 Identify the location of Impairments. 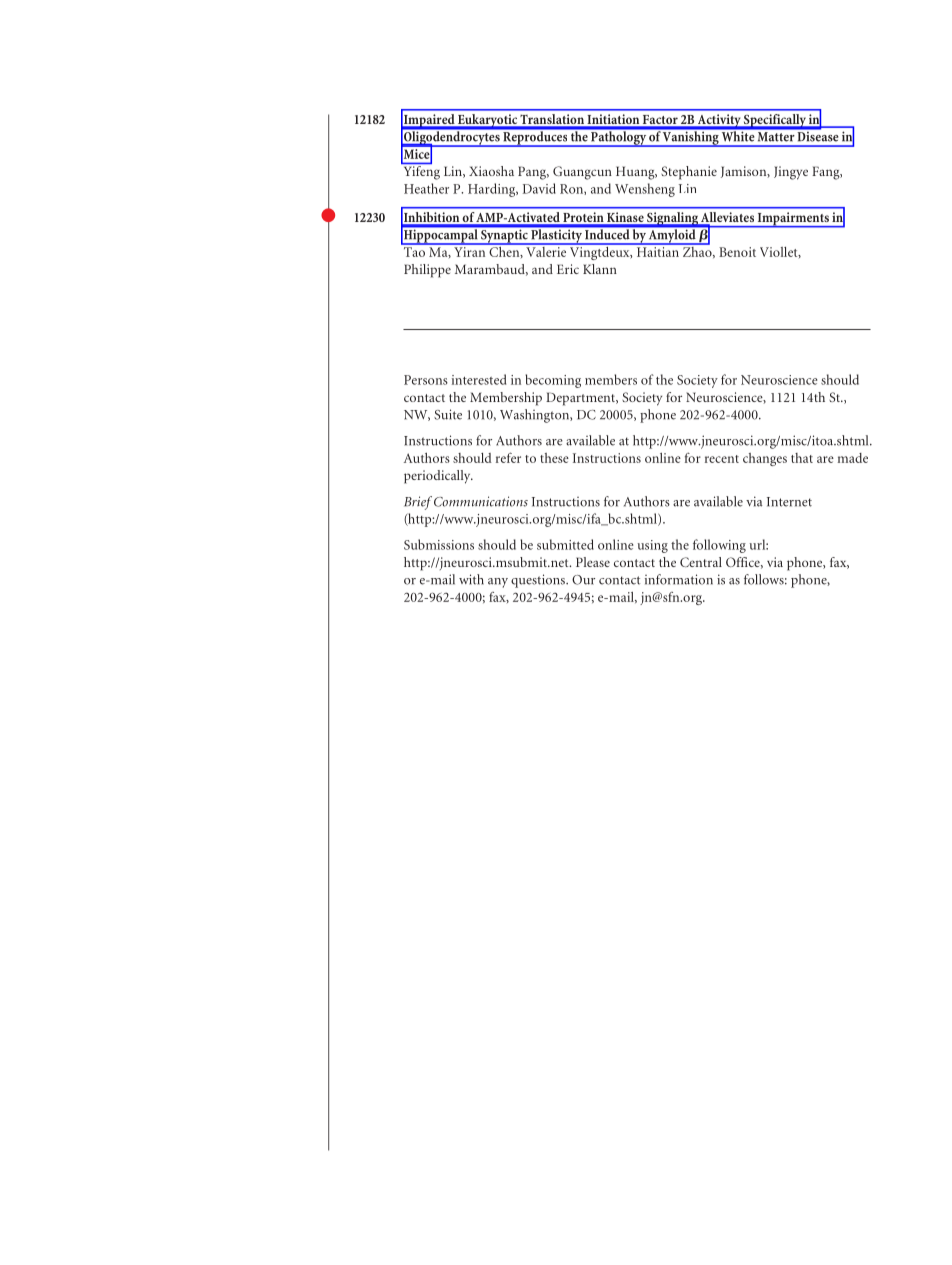
(793, 220).
